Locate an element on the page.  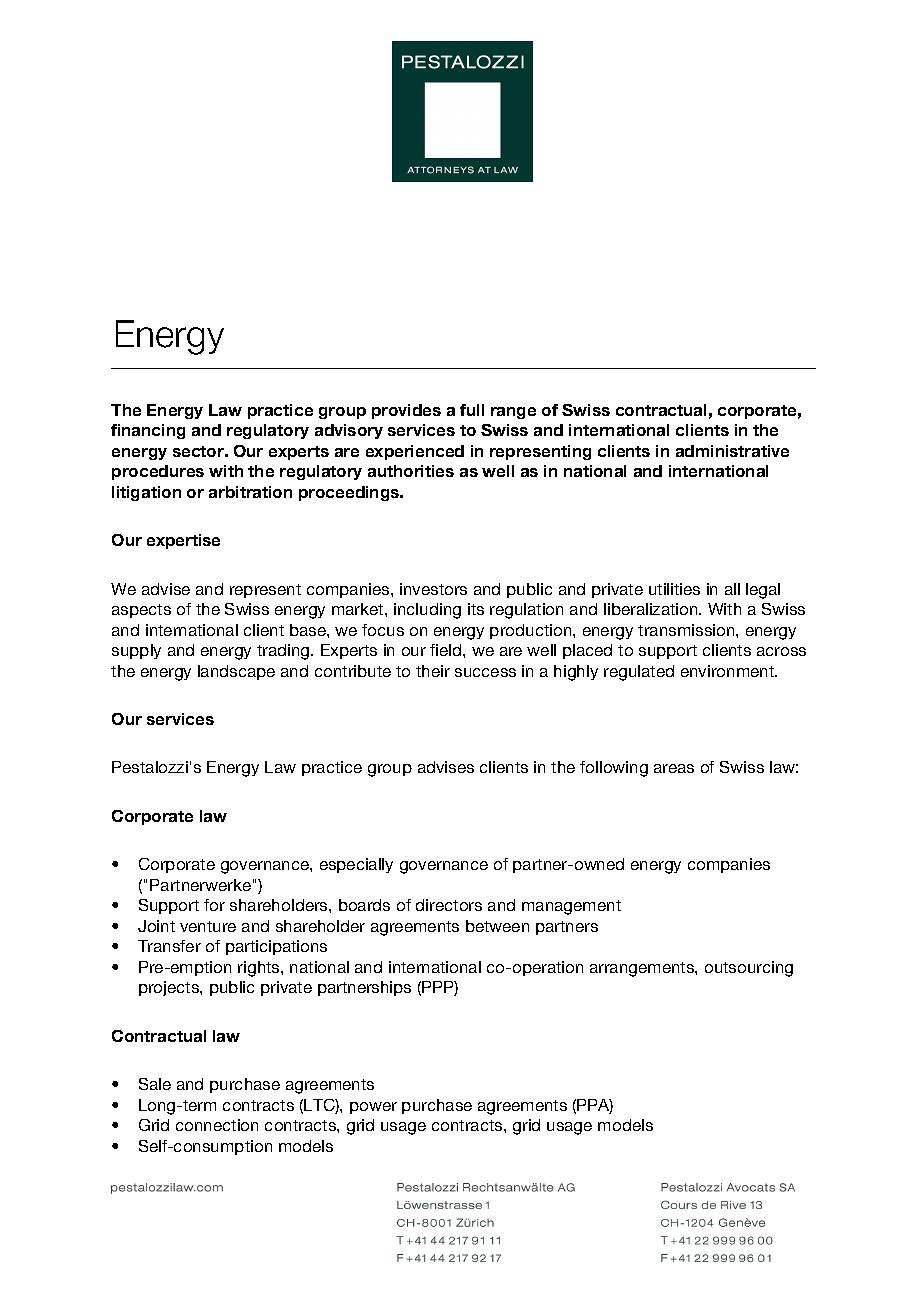
connection is located at coordinates (217, 1125).
